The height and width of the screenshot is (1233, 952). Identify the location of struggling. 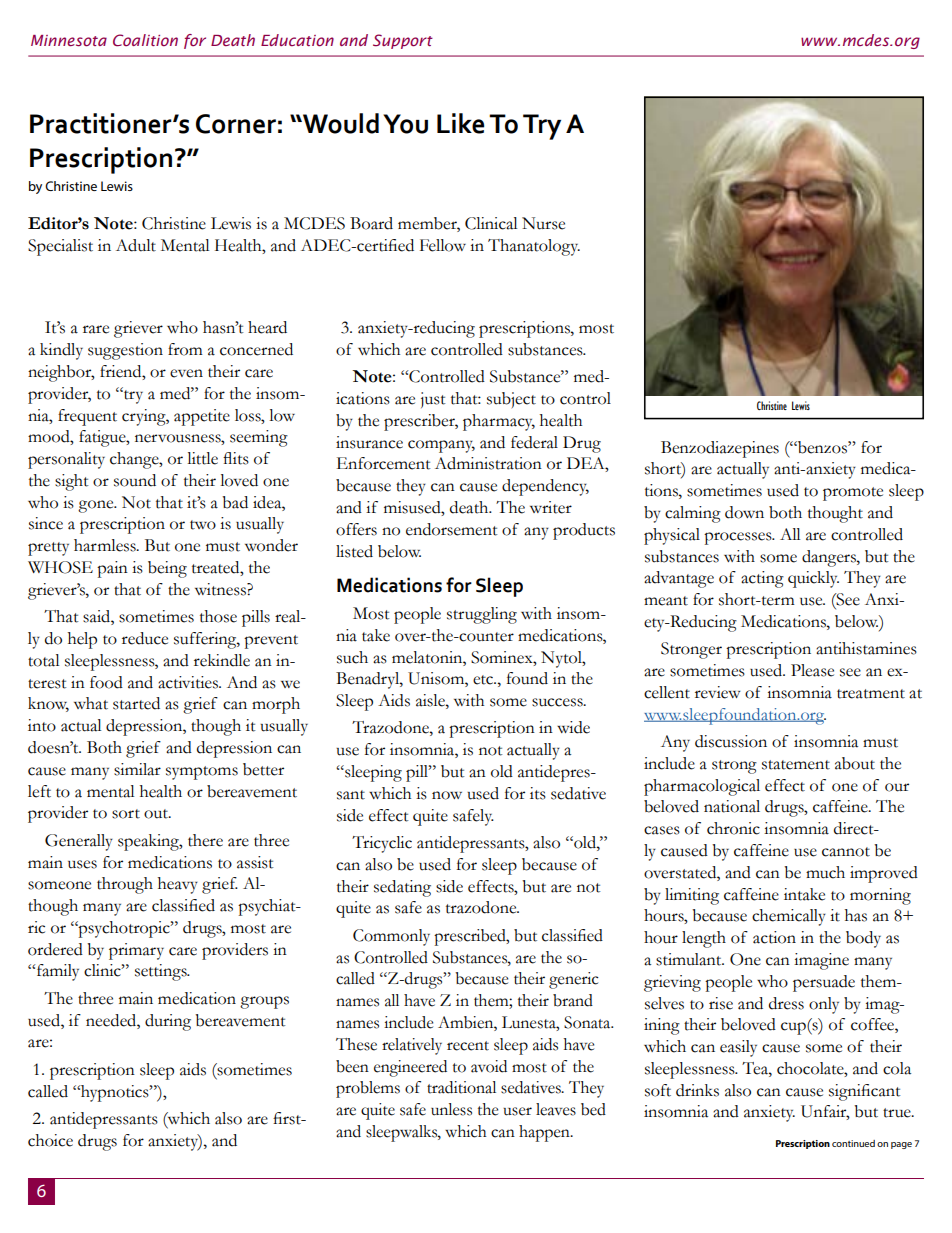
(482, 615).
